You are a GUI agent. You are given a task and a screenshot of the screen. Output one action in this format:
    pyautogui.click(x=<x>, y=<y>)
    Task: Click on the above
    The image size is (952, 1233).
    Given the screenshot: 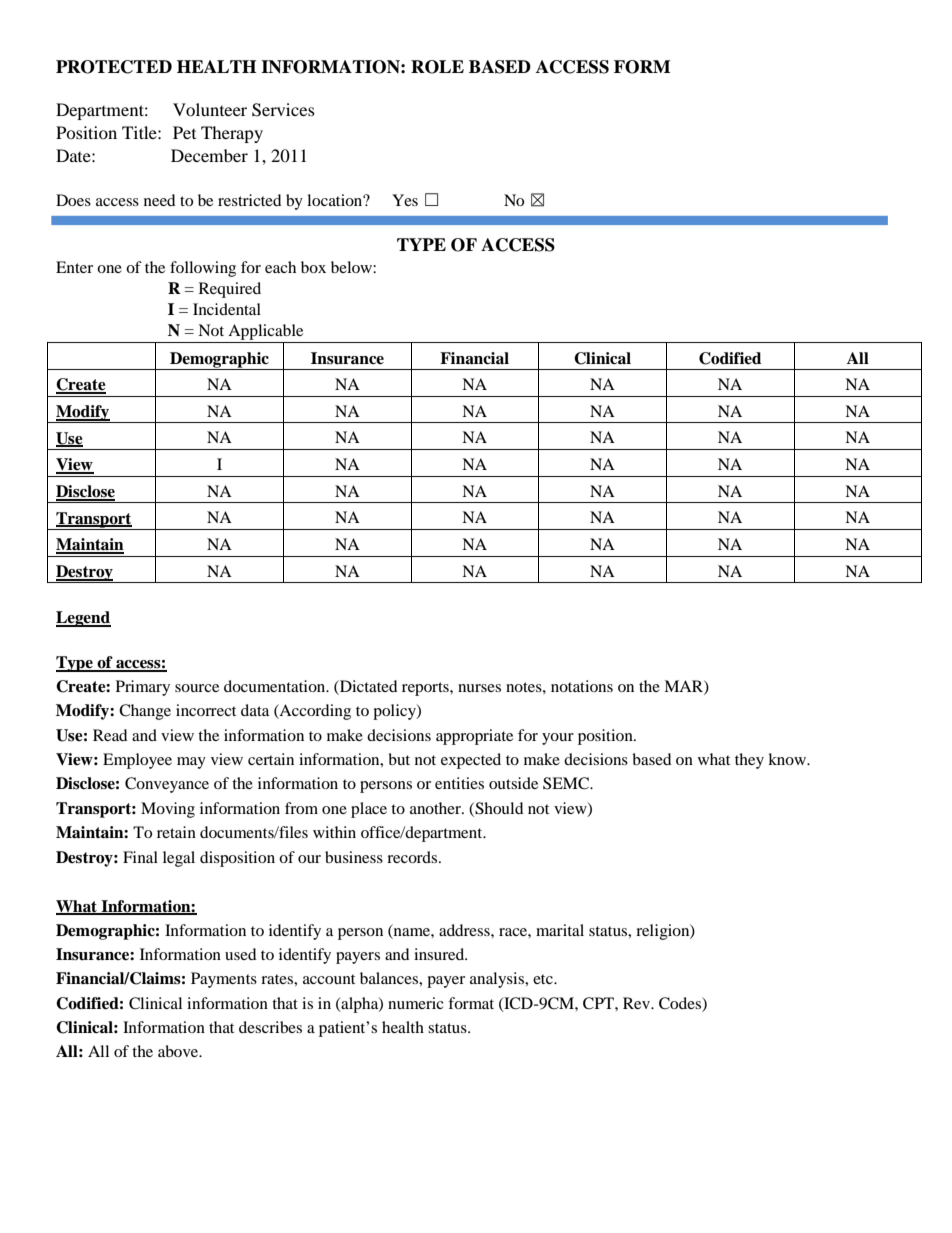 What is the action you would take?
    pyautogui.click(x=179, y=1051)
